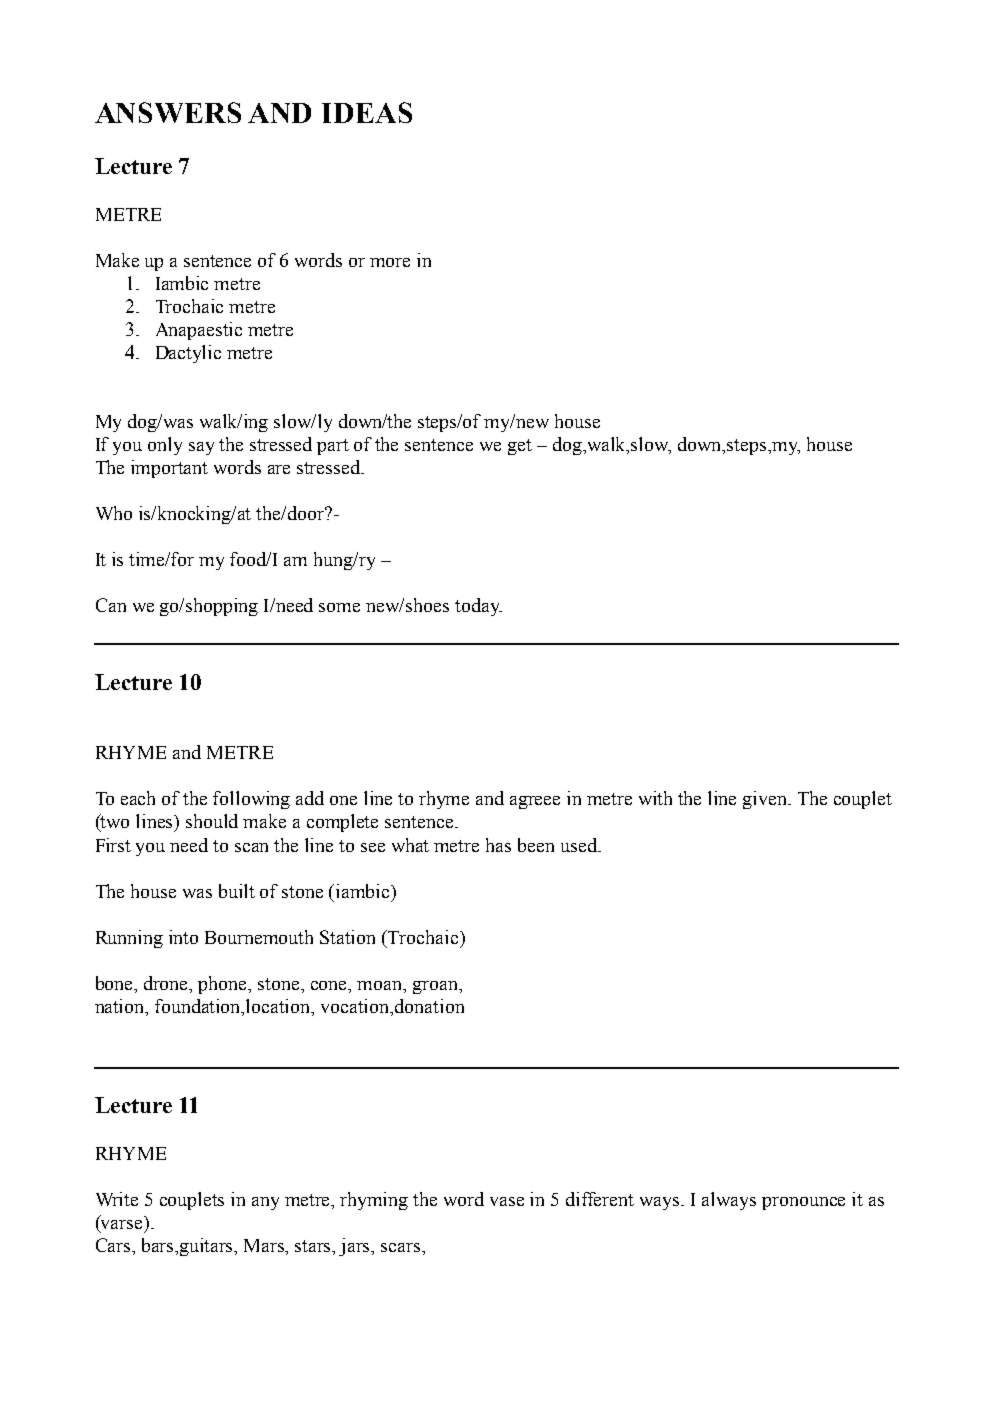 The image size is (993, 1405). Describe the element at coordinates (168, 112) in the document. I see `ANSWERS` at that location.
